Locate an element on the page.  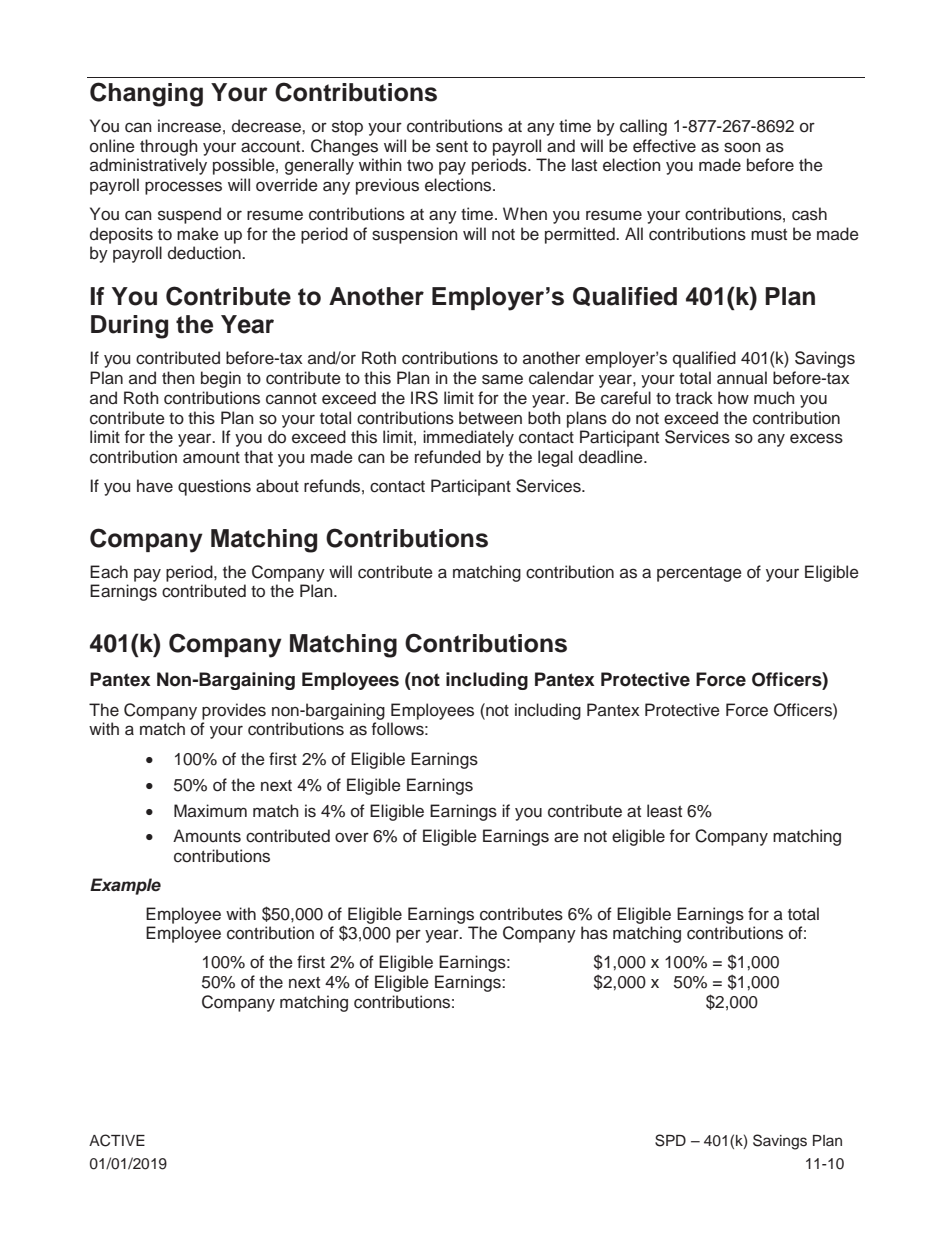
ACTIVE is located at coordinates (117, 1140).
